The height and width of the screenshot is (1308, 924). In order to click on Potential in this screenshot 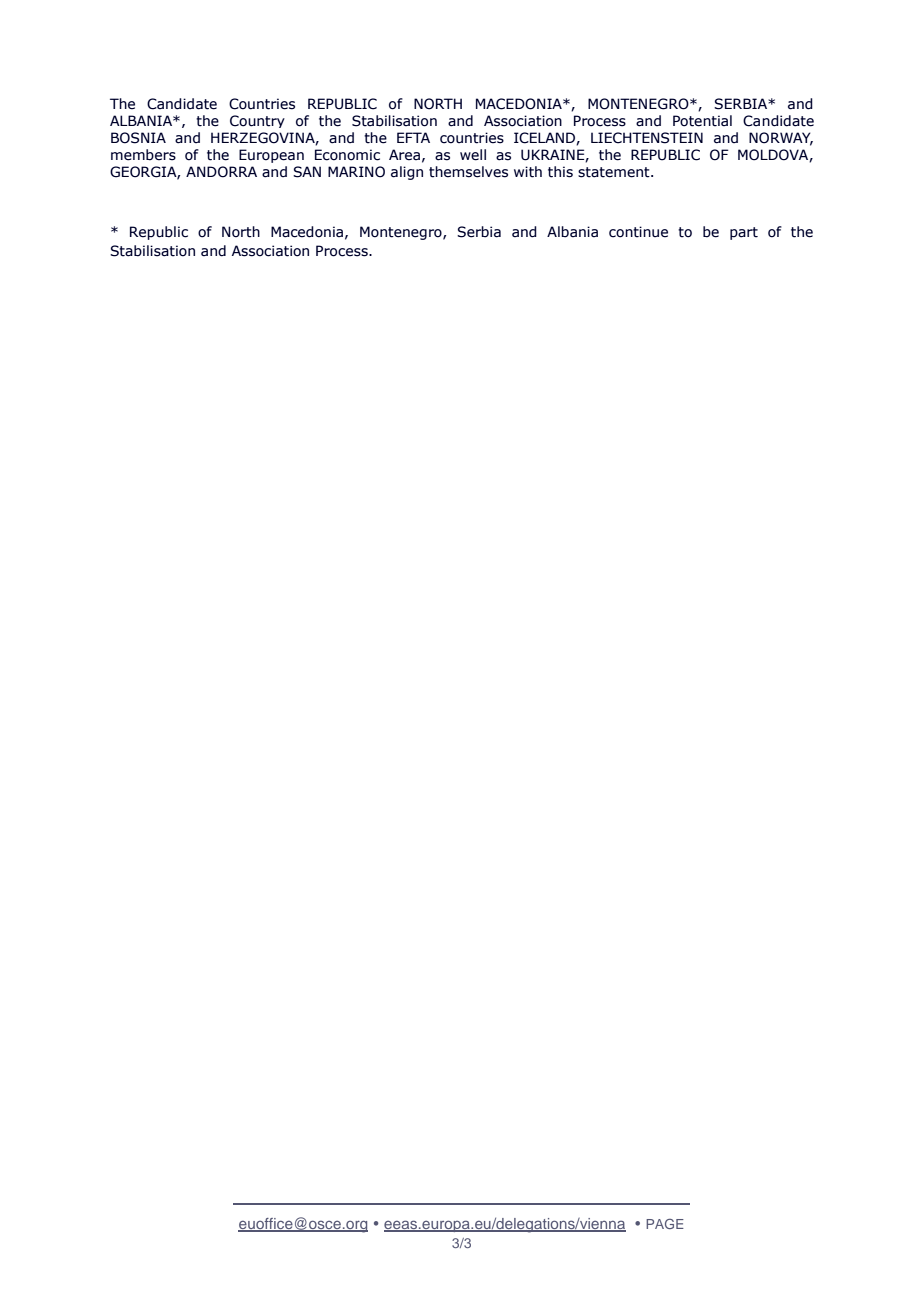, I will do `click(702, 121)`.
